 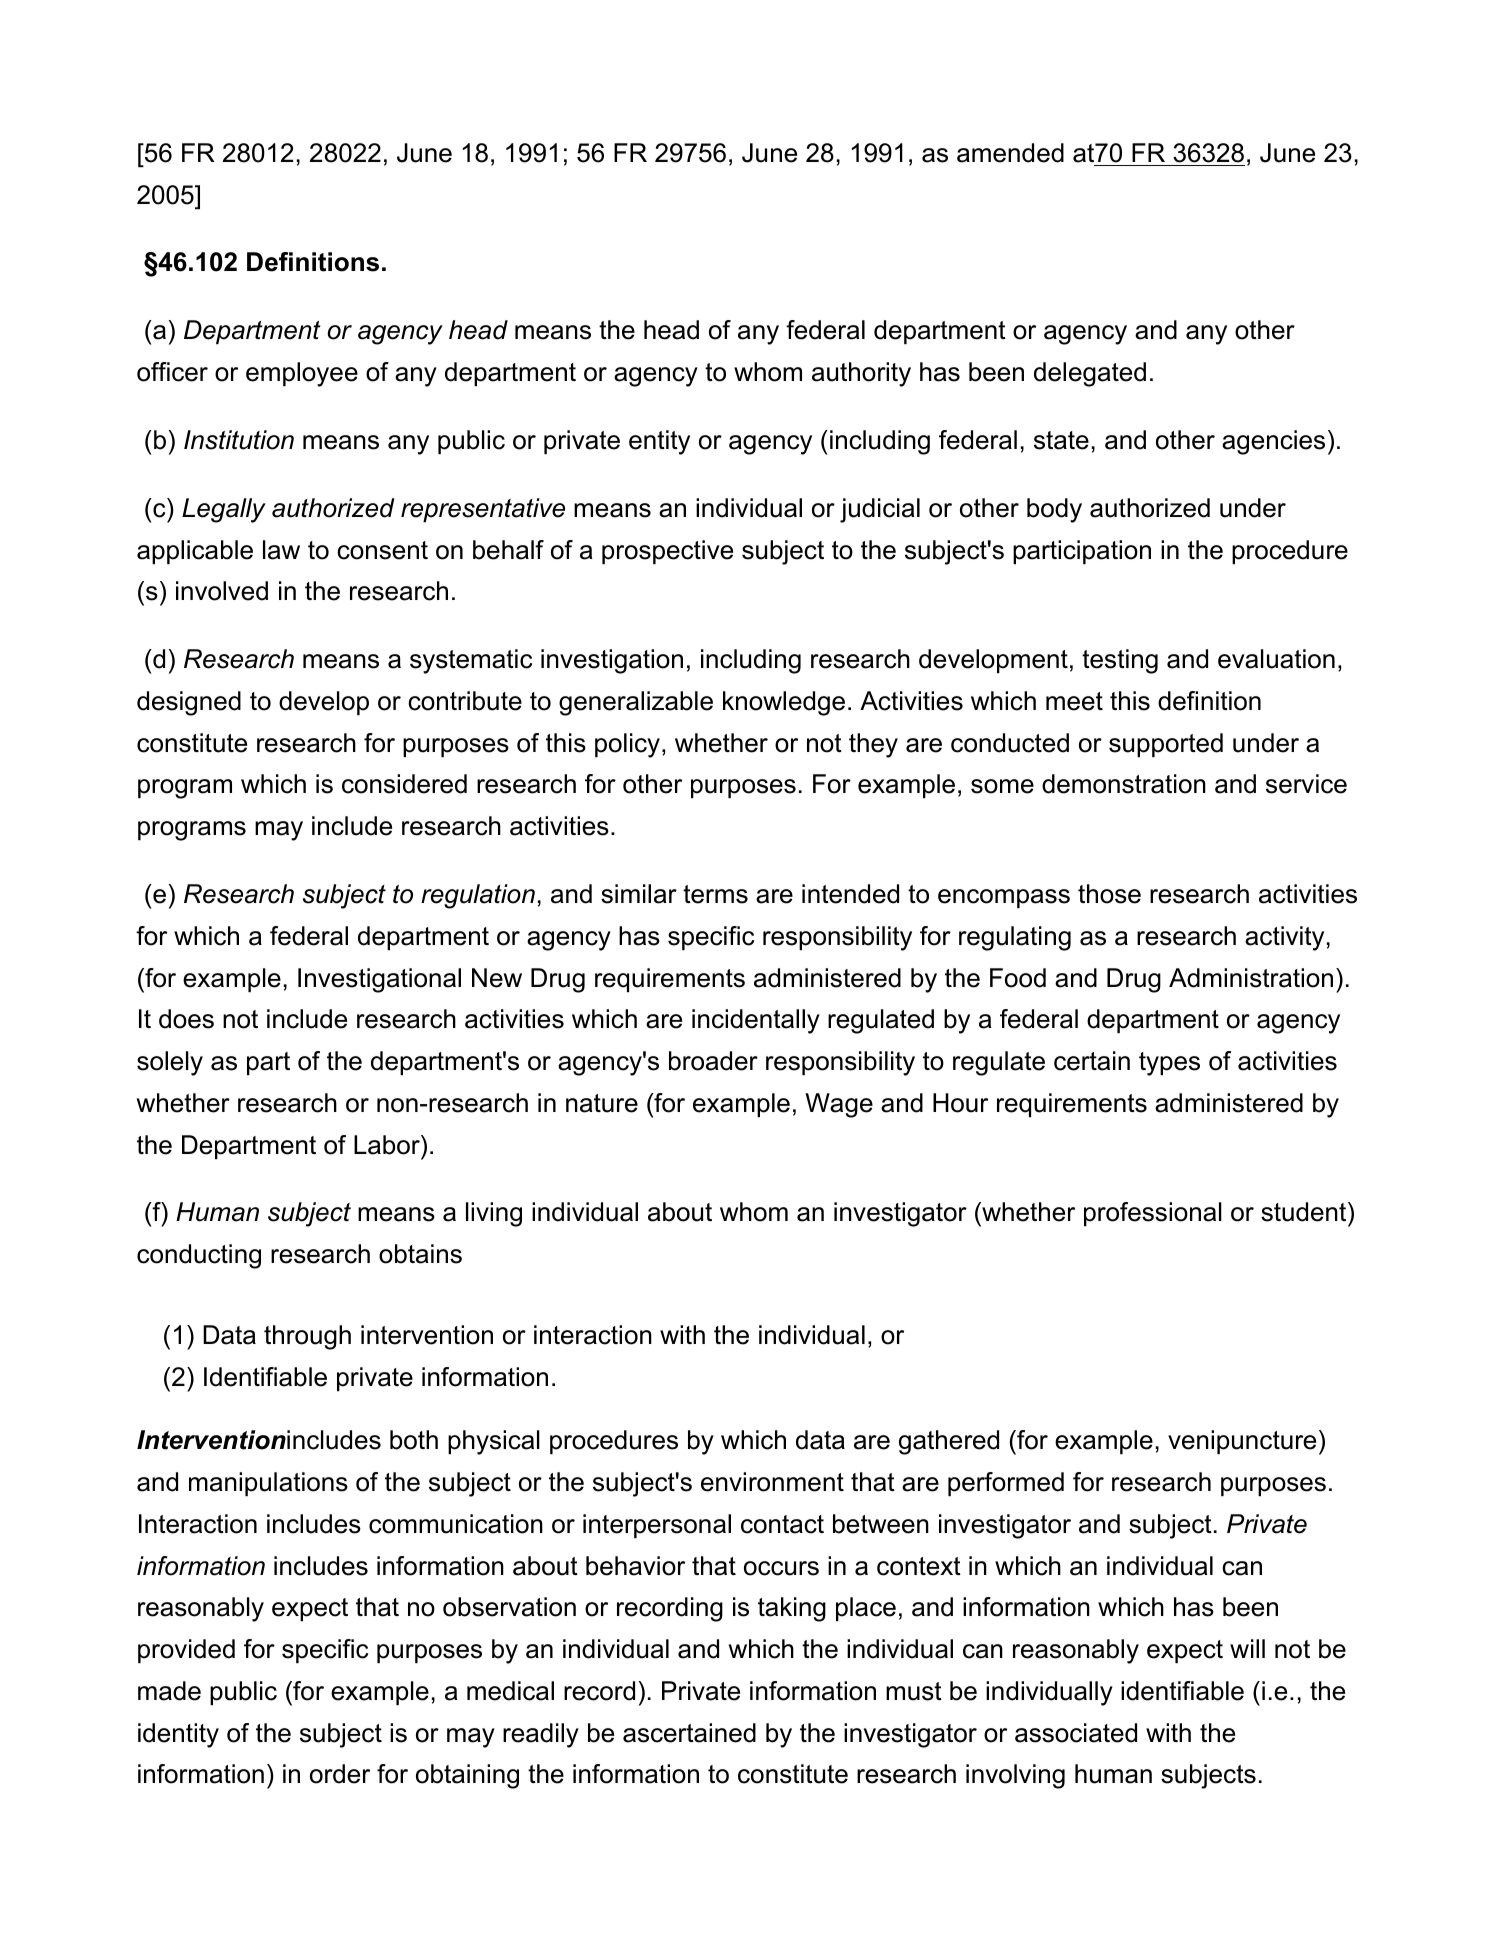 I want to click on authority, so click(x=861, y=374).
